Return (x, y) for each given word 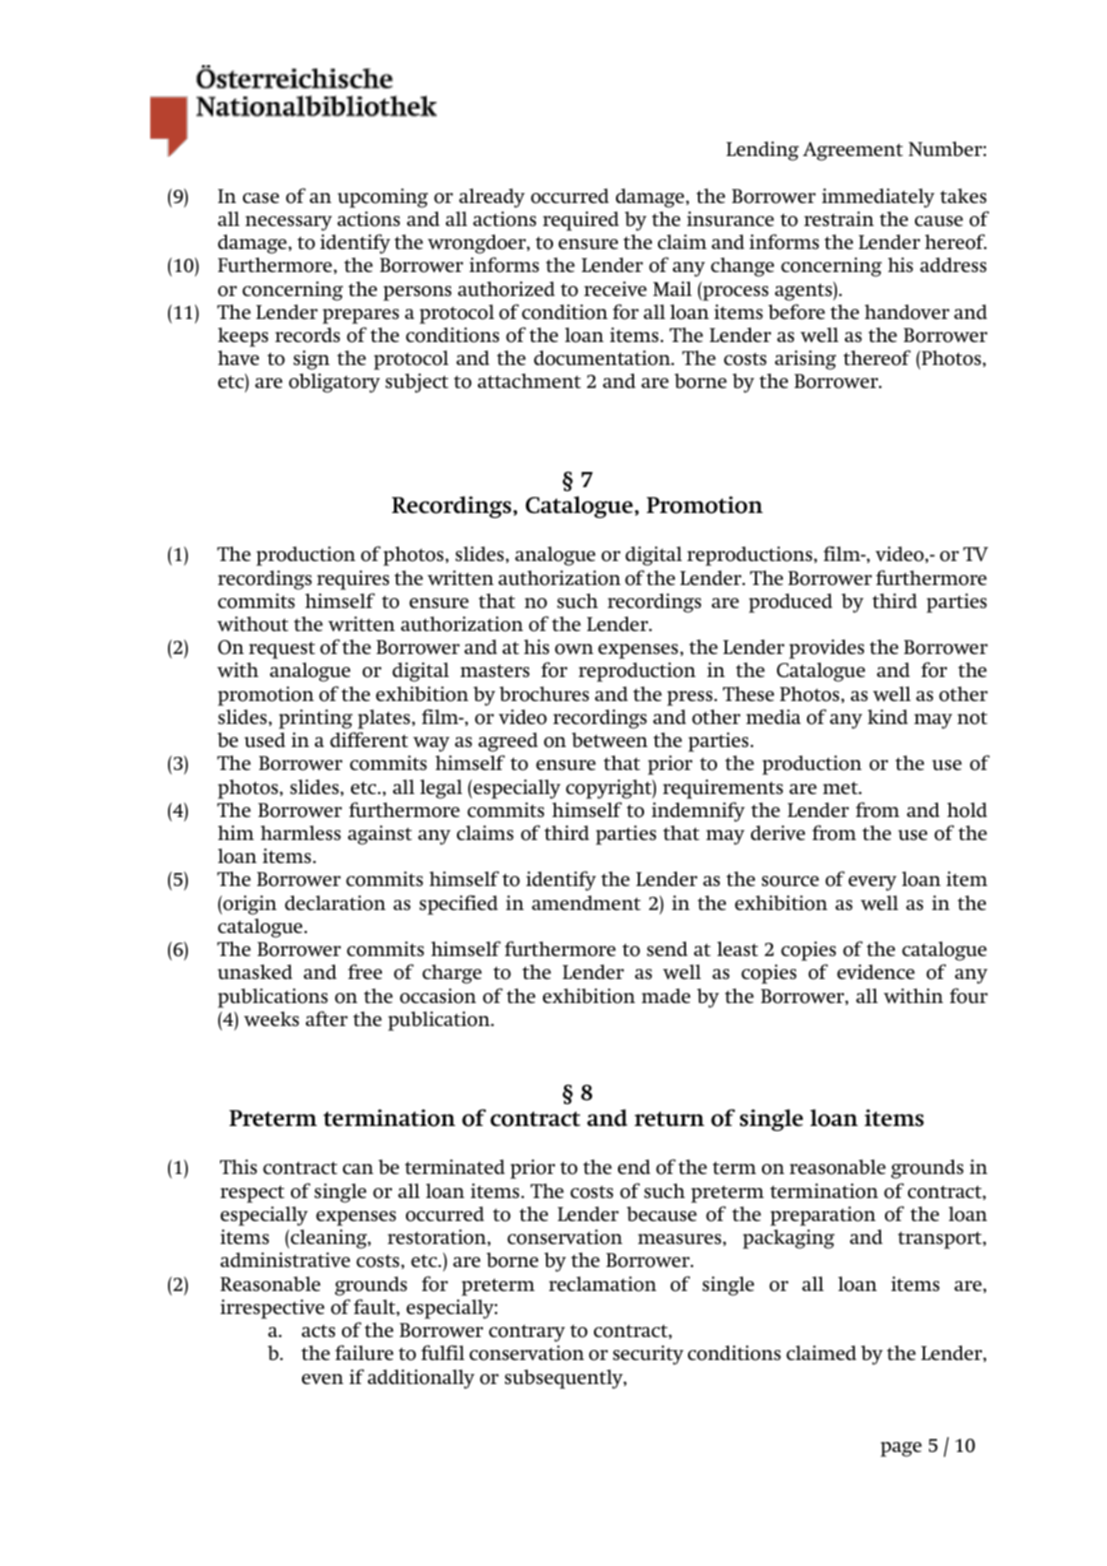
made (666, 995)
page (901, 1449)
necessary (288, 223)
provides (826, 649)
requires (353, 580)
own (574, 649)
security (648, 1355)
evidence (876, 971)
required (581, 221)
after (327, 1018)
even (322, 1379)
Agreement (853, 151)
